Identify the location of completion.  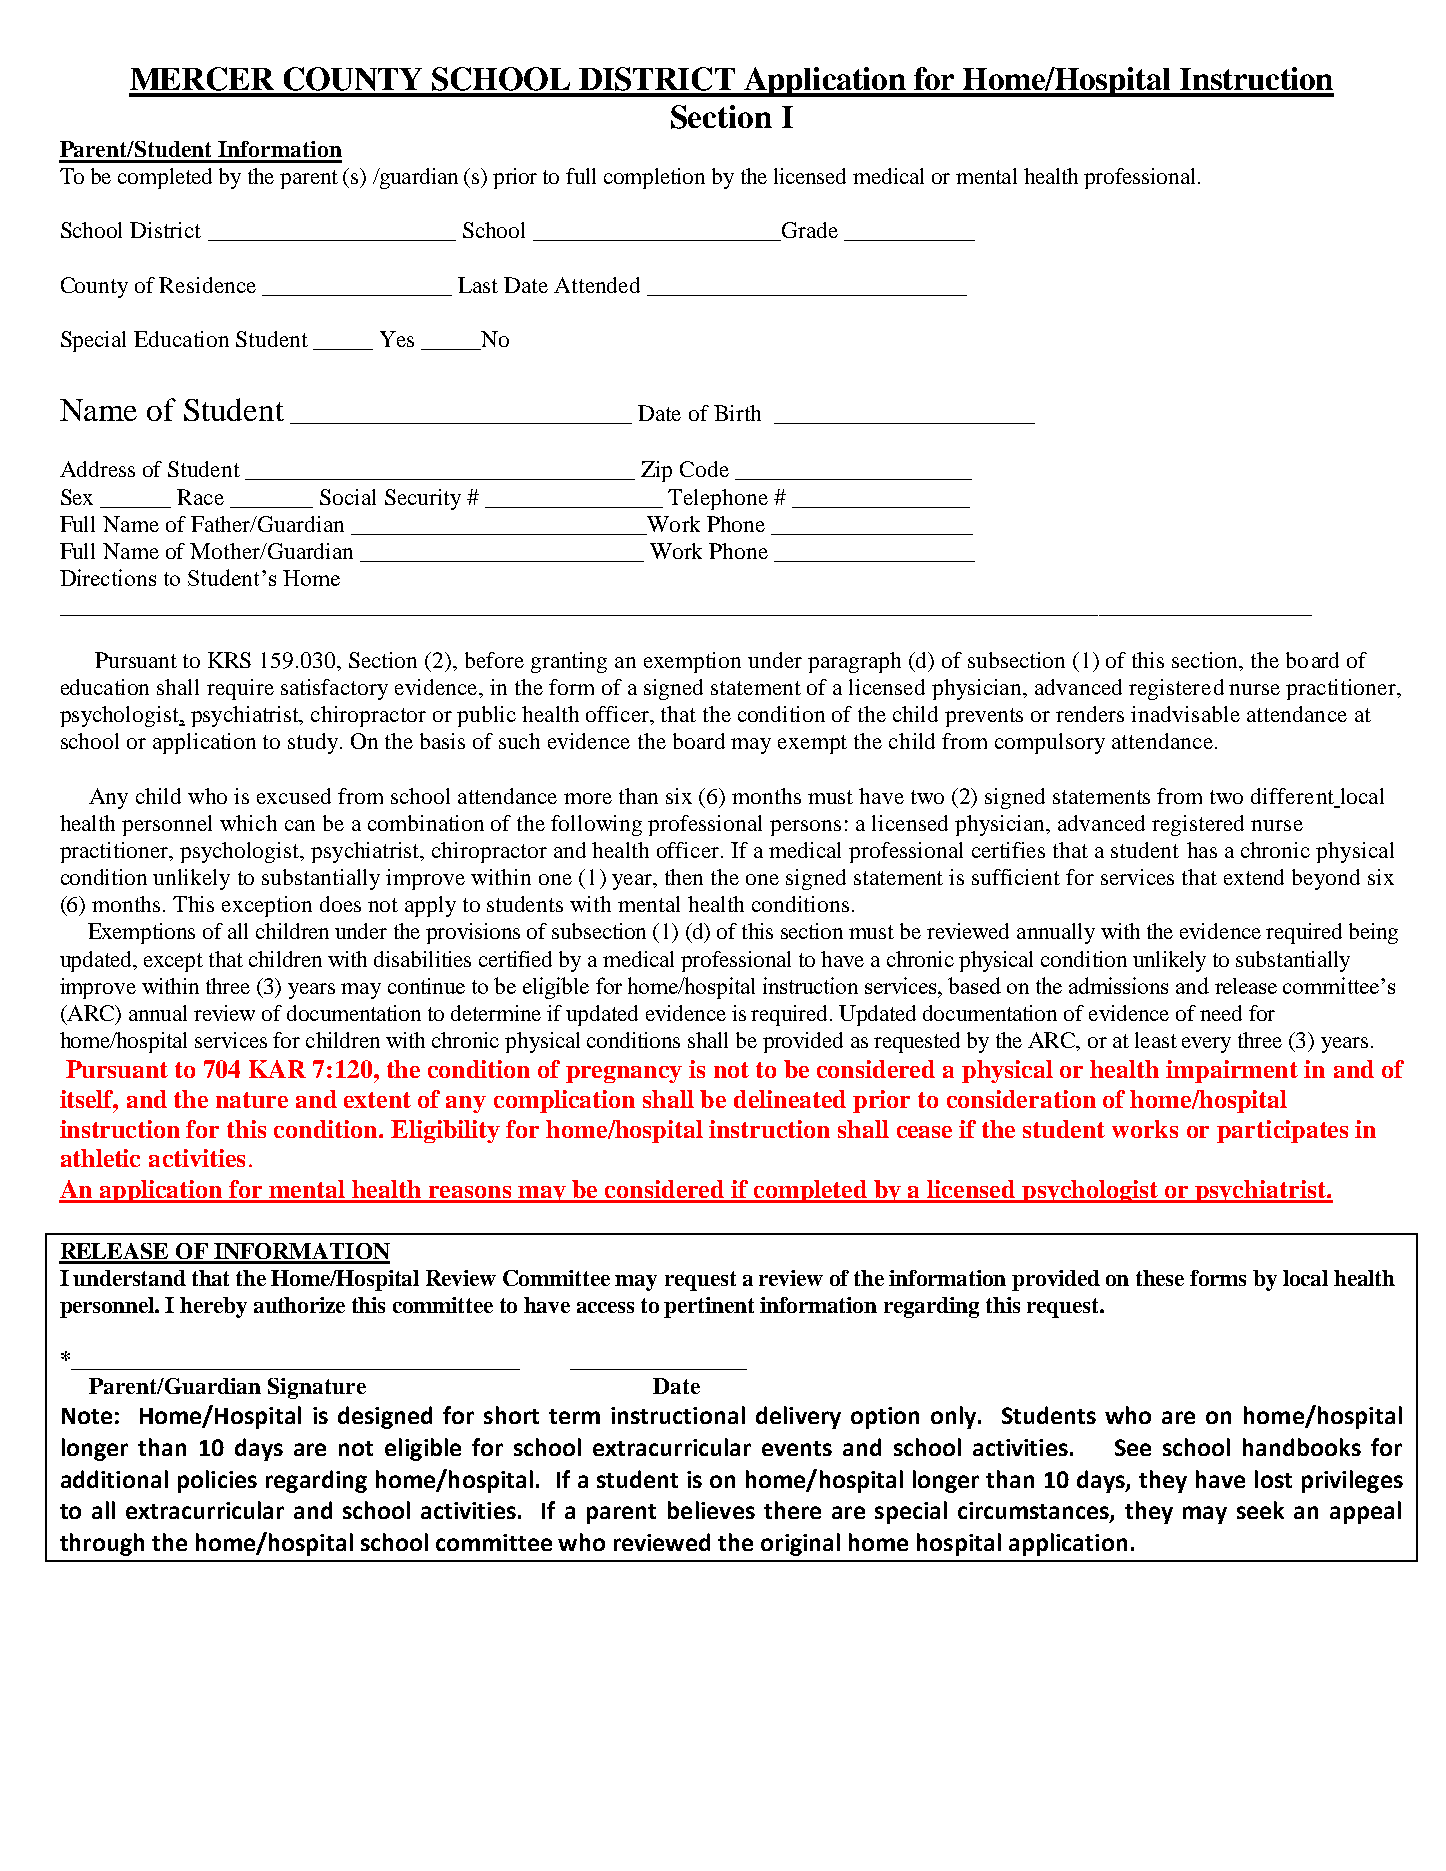
(654, 178).
